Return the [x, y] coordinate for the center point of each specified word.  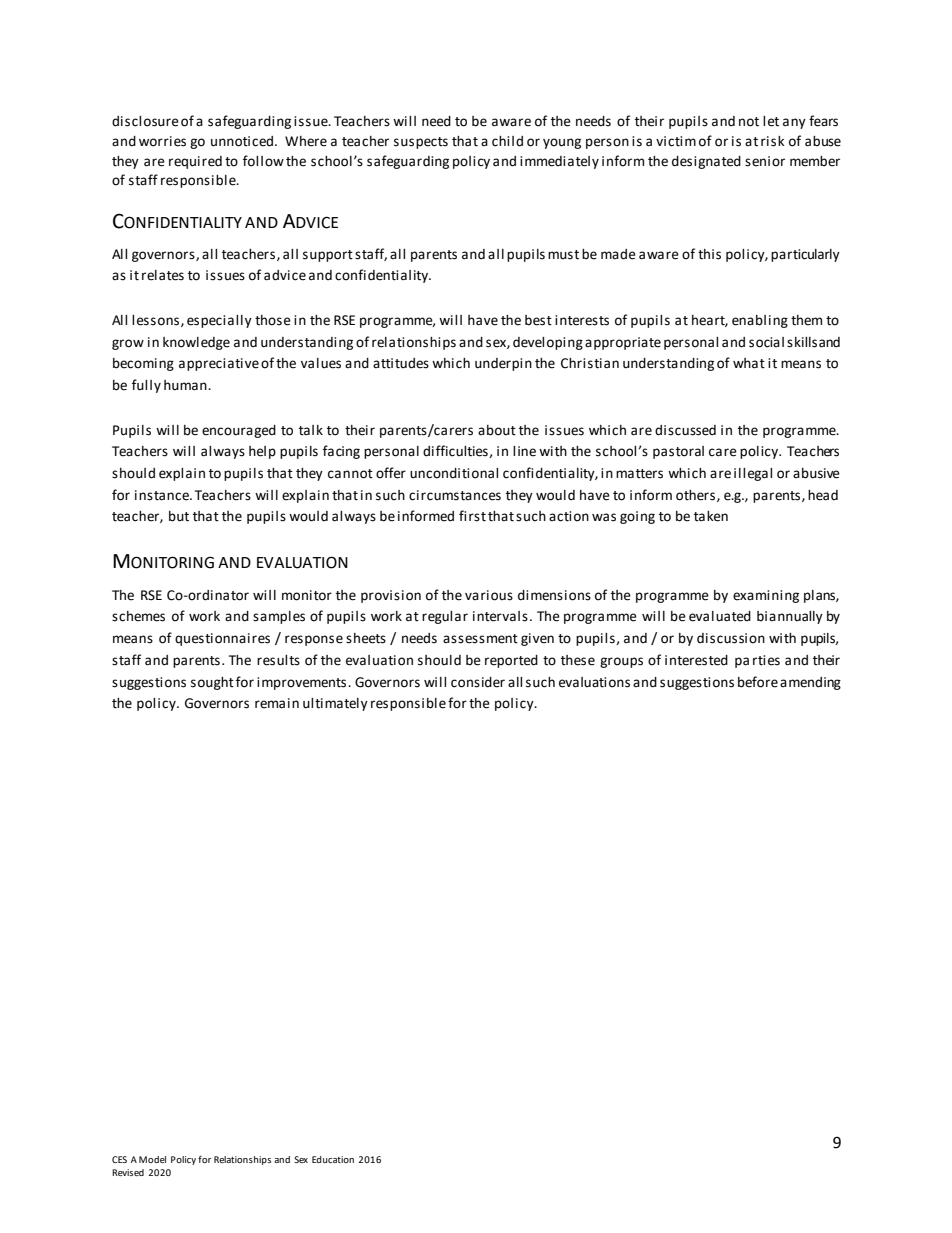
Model [152, 1159]
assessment [480, 639]
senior [765, 161]
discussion [731, 638]
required [195, 162]
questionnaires [222, 639]
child [507, 141]
